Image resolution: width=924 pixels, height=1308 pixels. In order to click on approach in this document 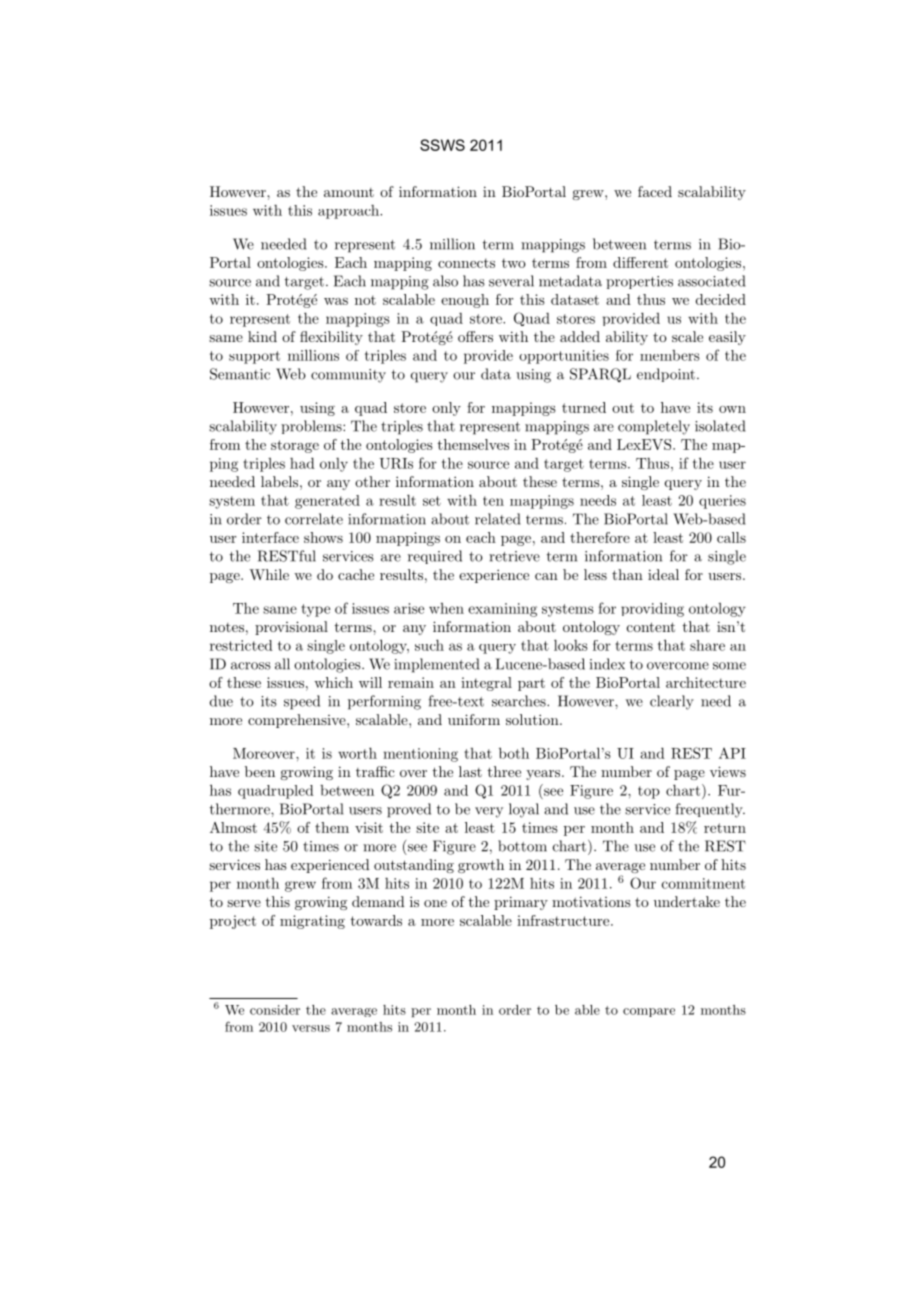, I will do `click(349, 212)`.
